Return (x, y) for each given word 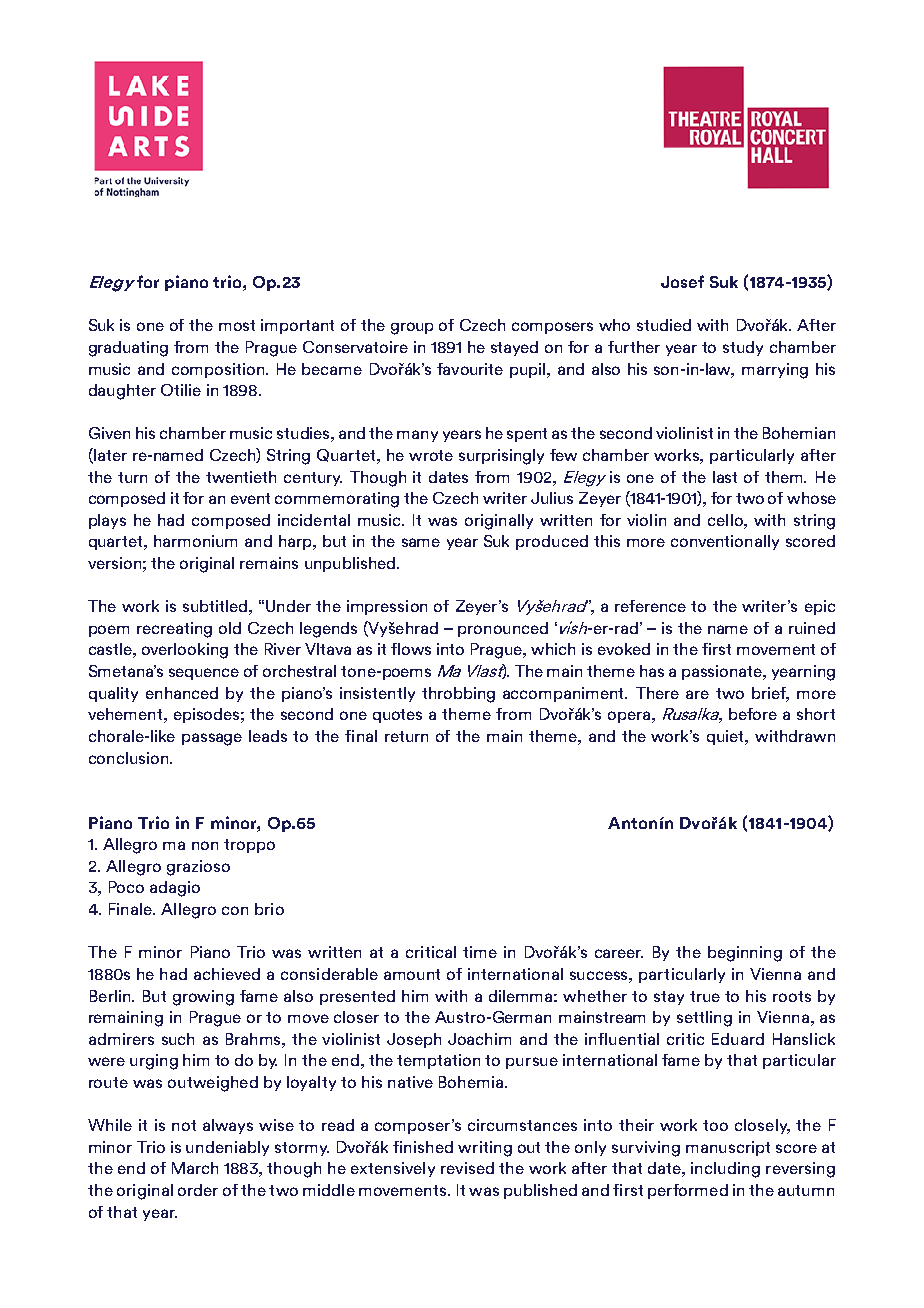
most (237, 325)
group (412, 328)
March (195, 1168)
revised (467, 1168)
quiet (727, 737)
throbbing (458, 695)
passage (212, 739)
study (743, 348)
